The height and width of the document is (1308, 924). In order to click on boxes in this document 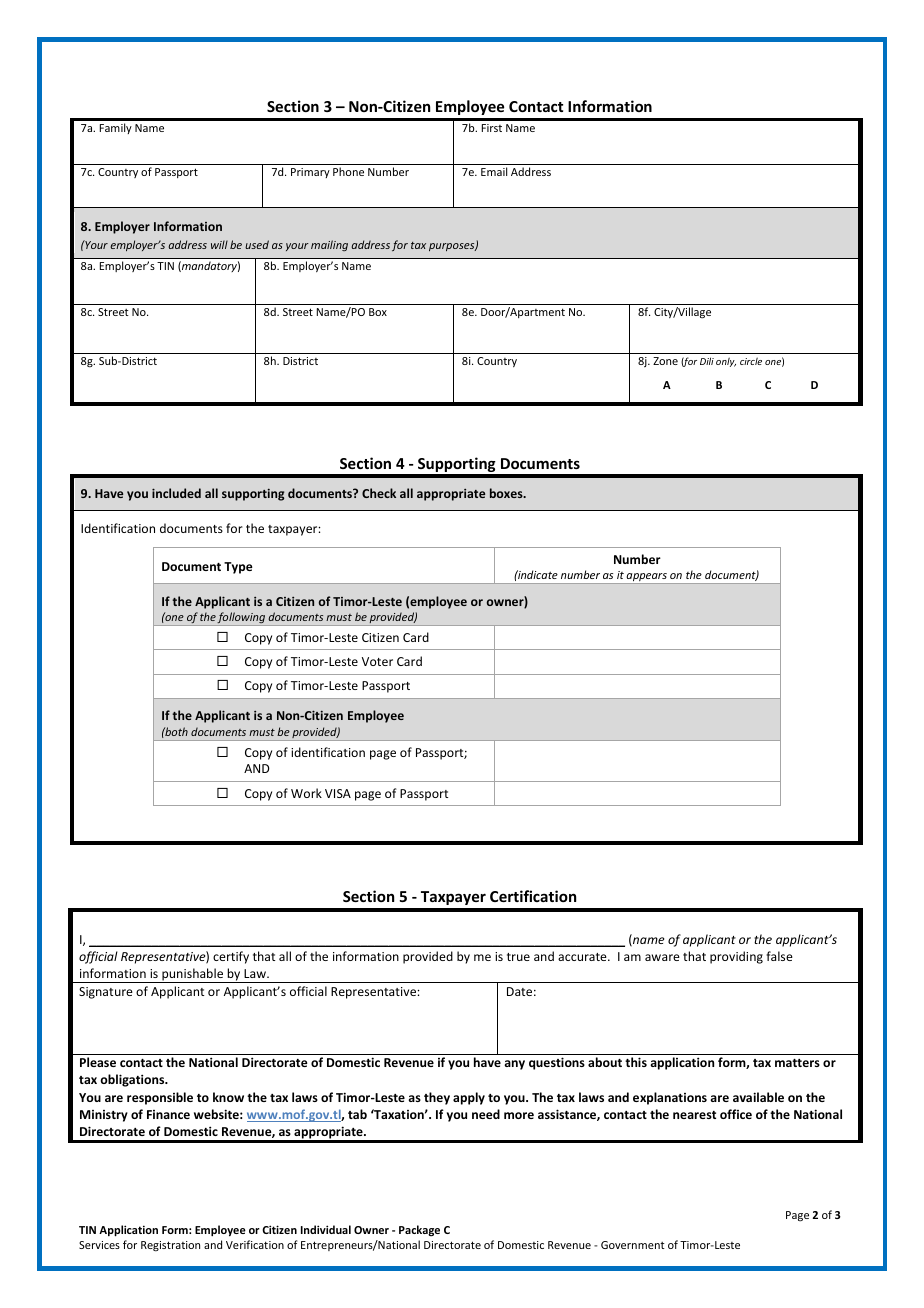, I will do `click(507, 493)`.
